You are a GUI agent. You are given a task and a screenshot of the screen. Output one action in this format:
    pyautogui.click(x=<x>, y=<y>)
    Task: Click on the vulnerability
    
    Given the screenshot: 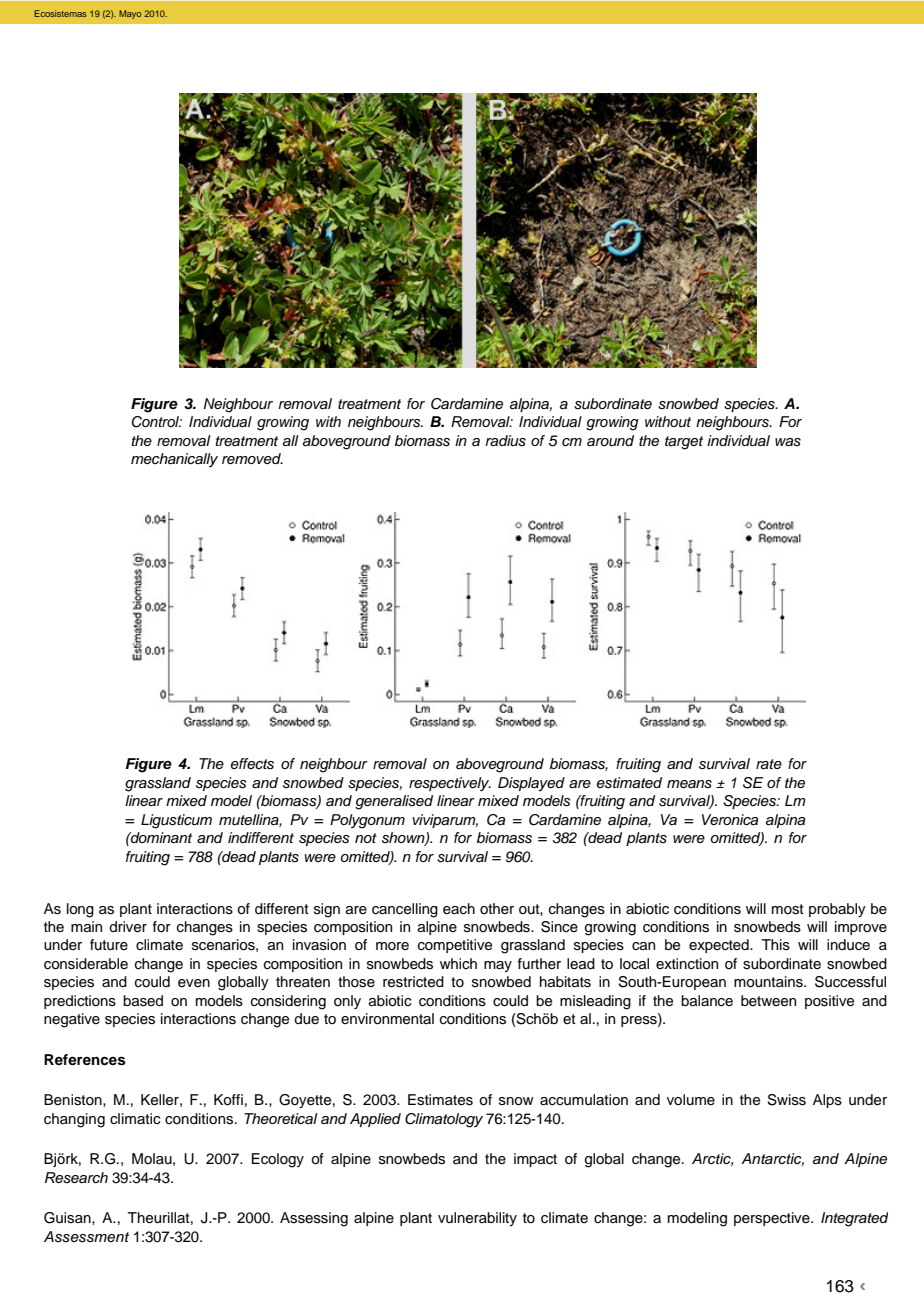 What is the action you would take?
    pyautogui.click(x=477, y=1219)
